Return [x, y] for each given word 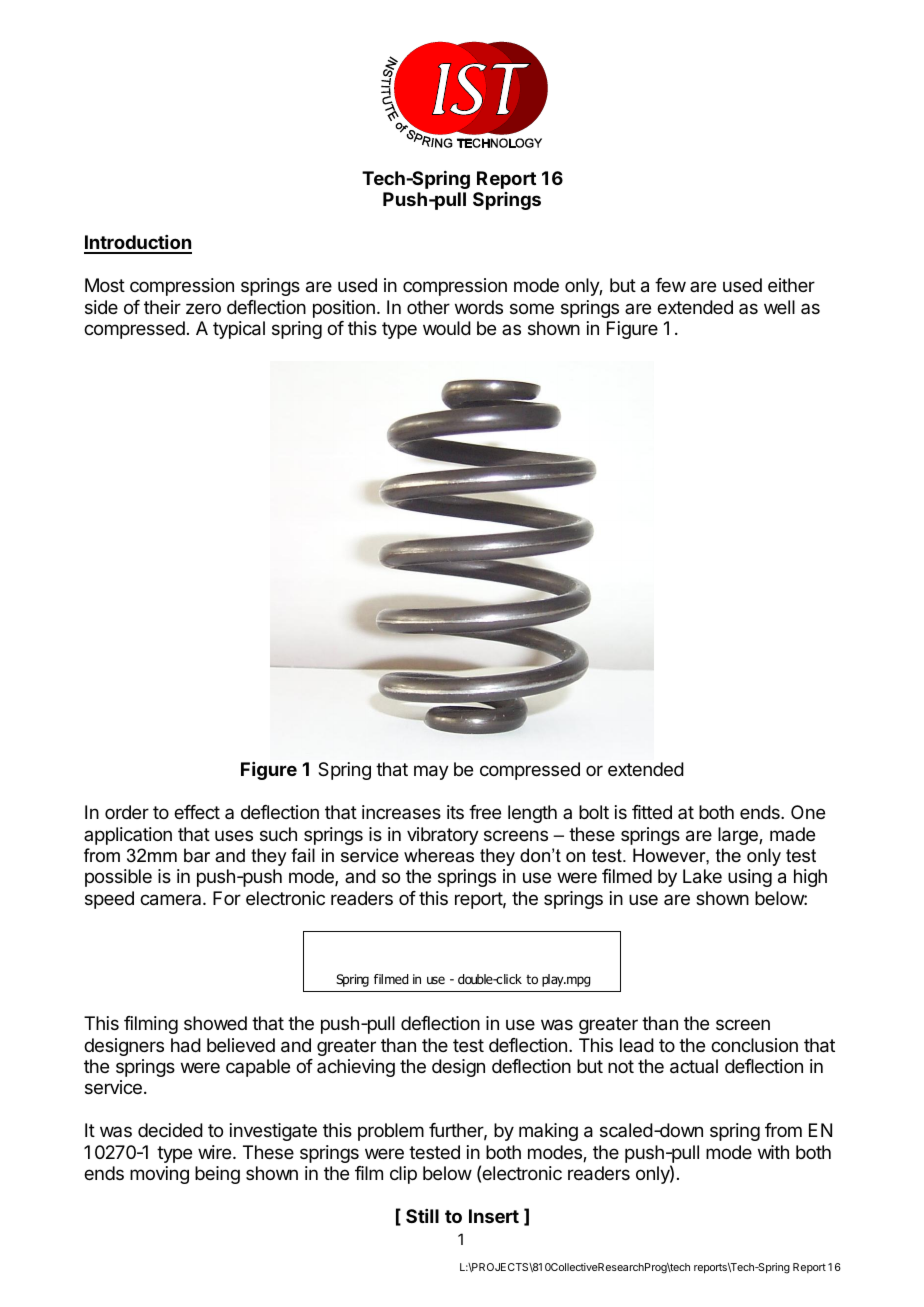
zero [203, 308]
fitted [652, 812]
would [447, 328]
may [431, 772]
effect [197, 812]
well [779, 307]
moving [159, 1175]
